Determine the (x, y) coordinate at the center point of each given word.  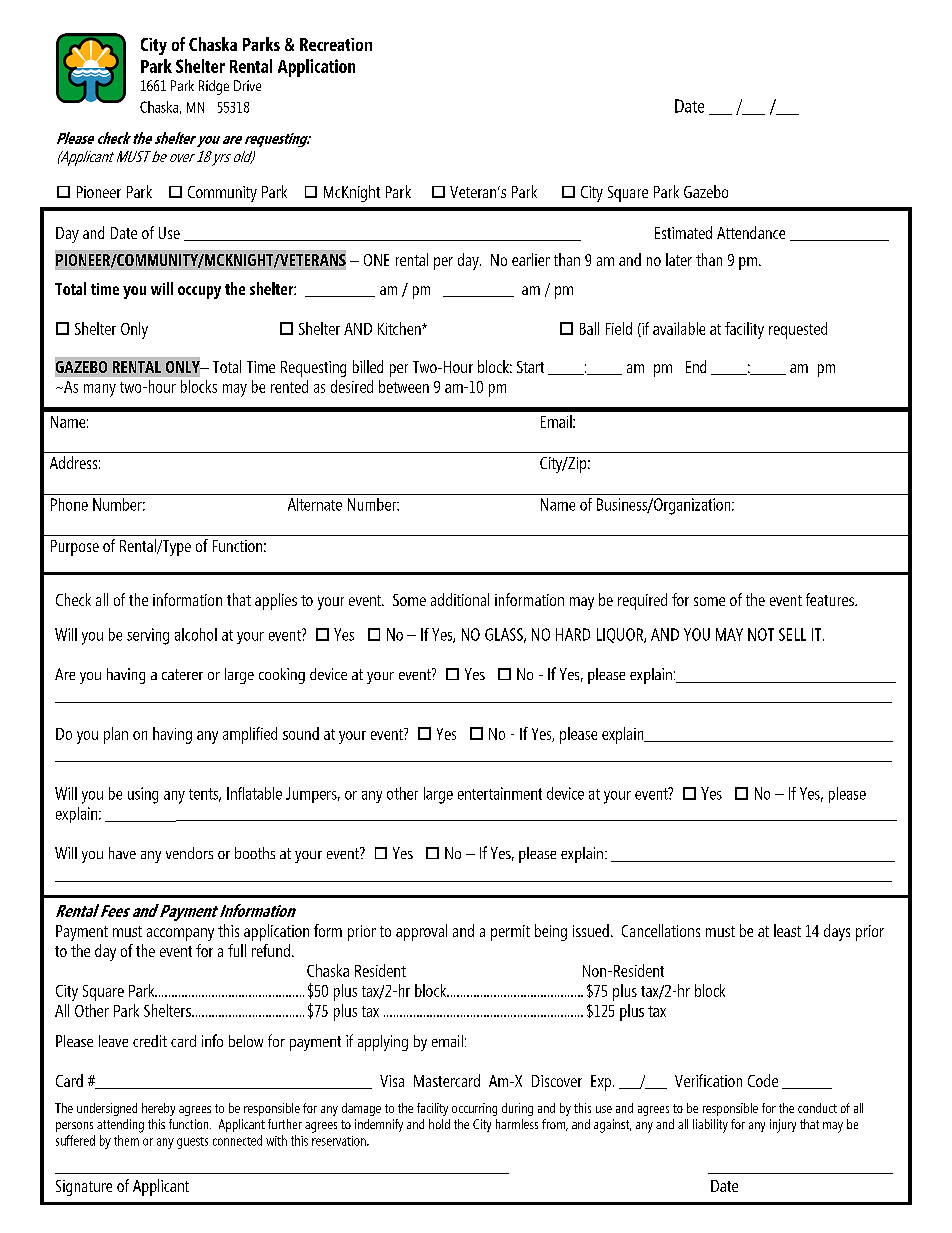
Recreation (336, 44)
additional (460, 599)
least (787, 930)
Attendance (751, 232)
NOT (761, 634)
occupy (199, 292)
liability (710, 1126)
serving (148, 636)
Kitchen (400, 328)
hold (439, 1124)
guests (192, 1143)
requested (798, 330)
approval (421, 932)
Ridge (214, 87)
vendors (189, 853)
